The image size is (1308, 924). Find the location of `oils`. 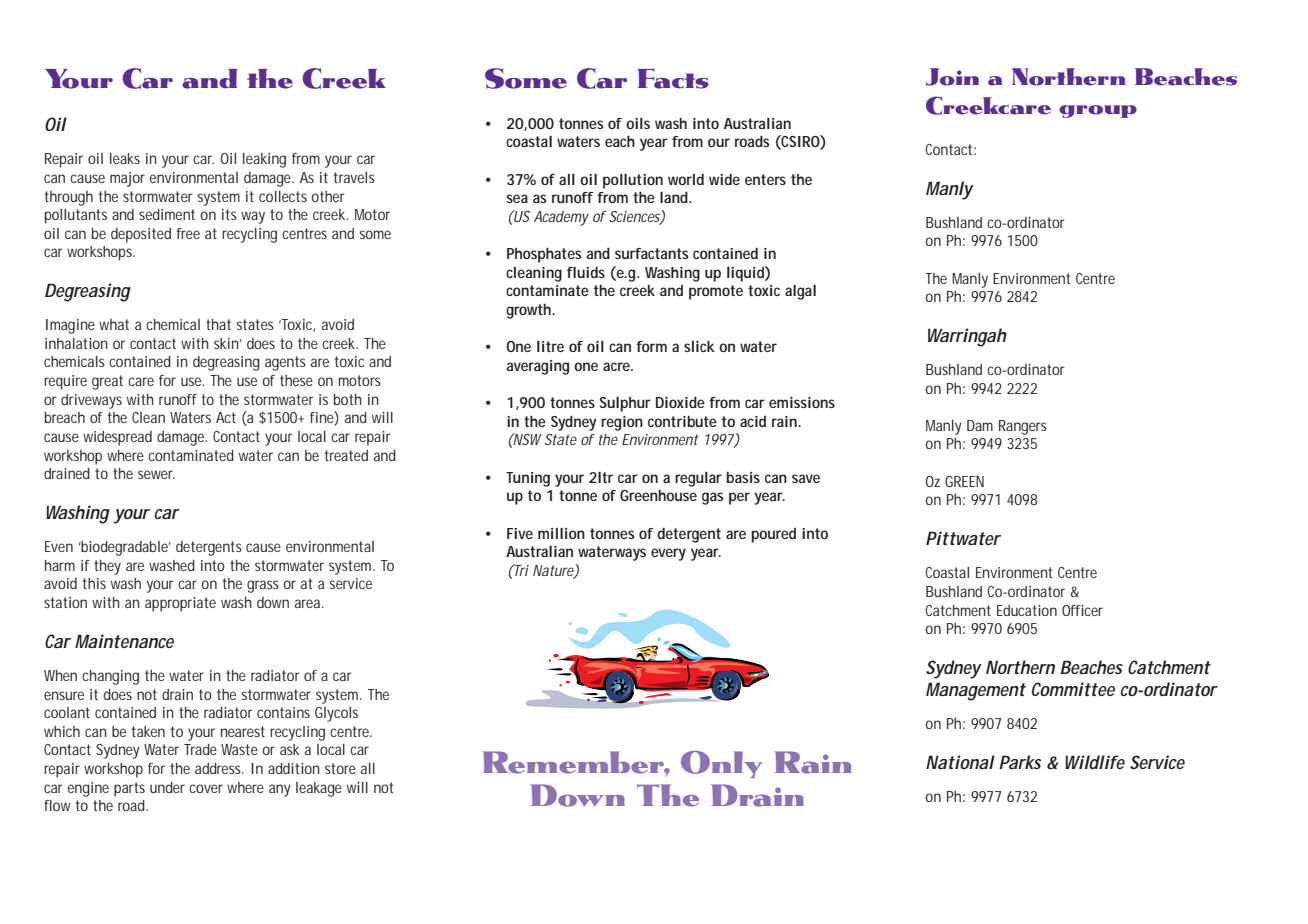

oils is located at coordinates (638, 123).
